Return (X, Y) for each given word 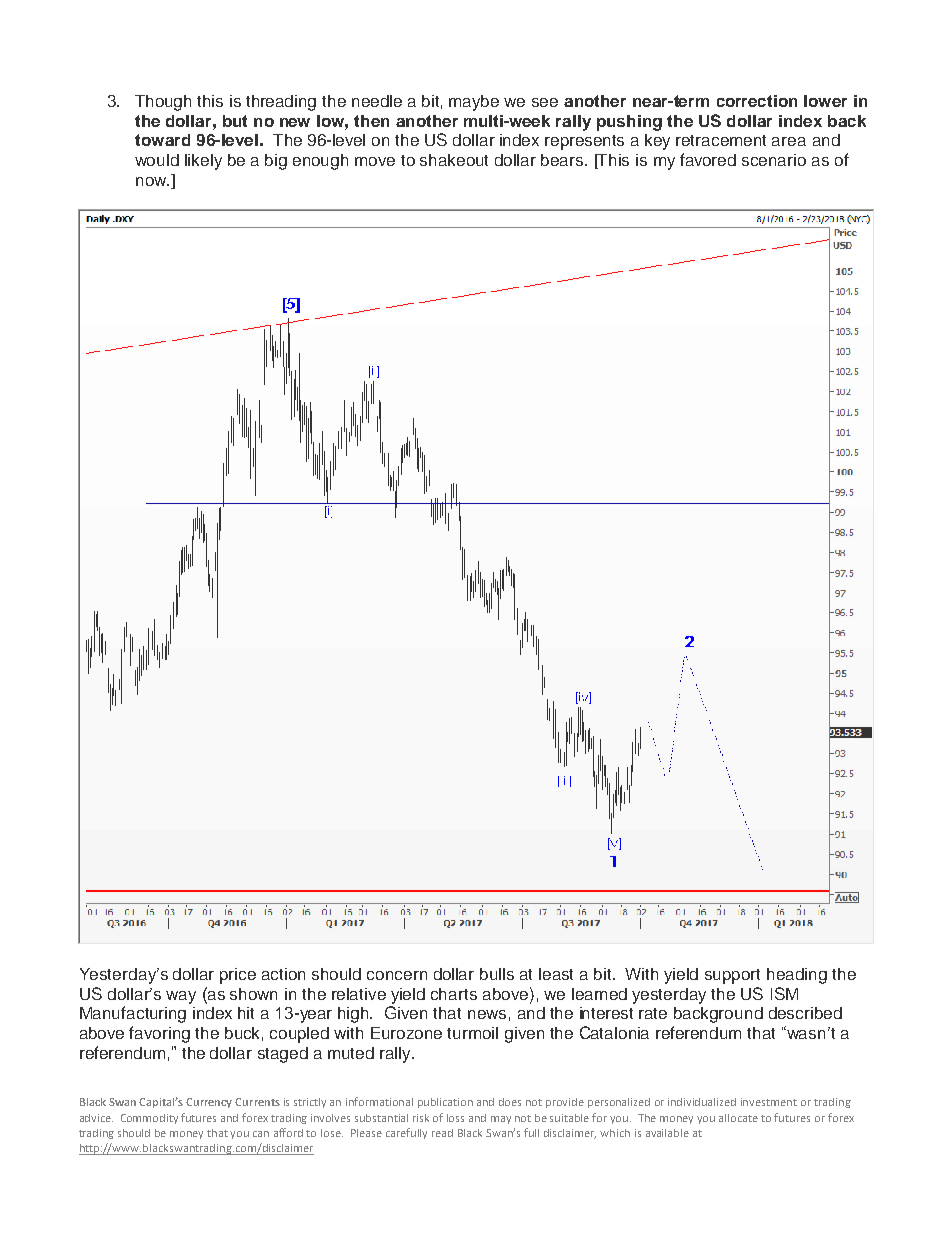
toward (162, 140)
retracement (721, 140)
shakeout (454, 160)
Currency (209, 1103)
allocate (738, 1118)
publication (445, 1103)
